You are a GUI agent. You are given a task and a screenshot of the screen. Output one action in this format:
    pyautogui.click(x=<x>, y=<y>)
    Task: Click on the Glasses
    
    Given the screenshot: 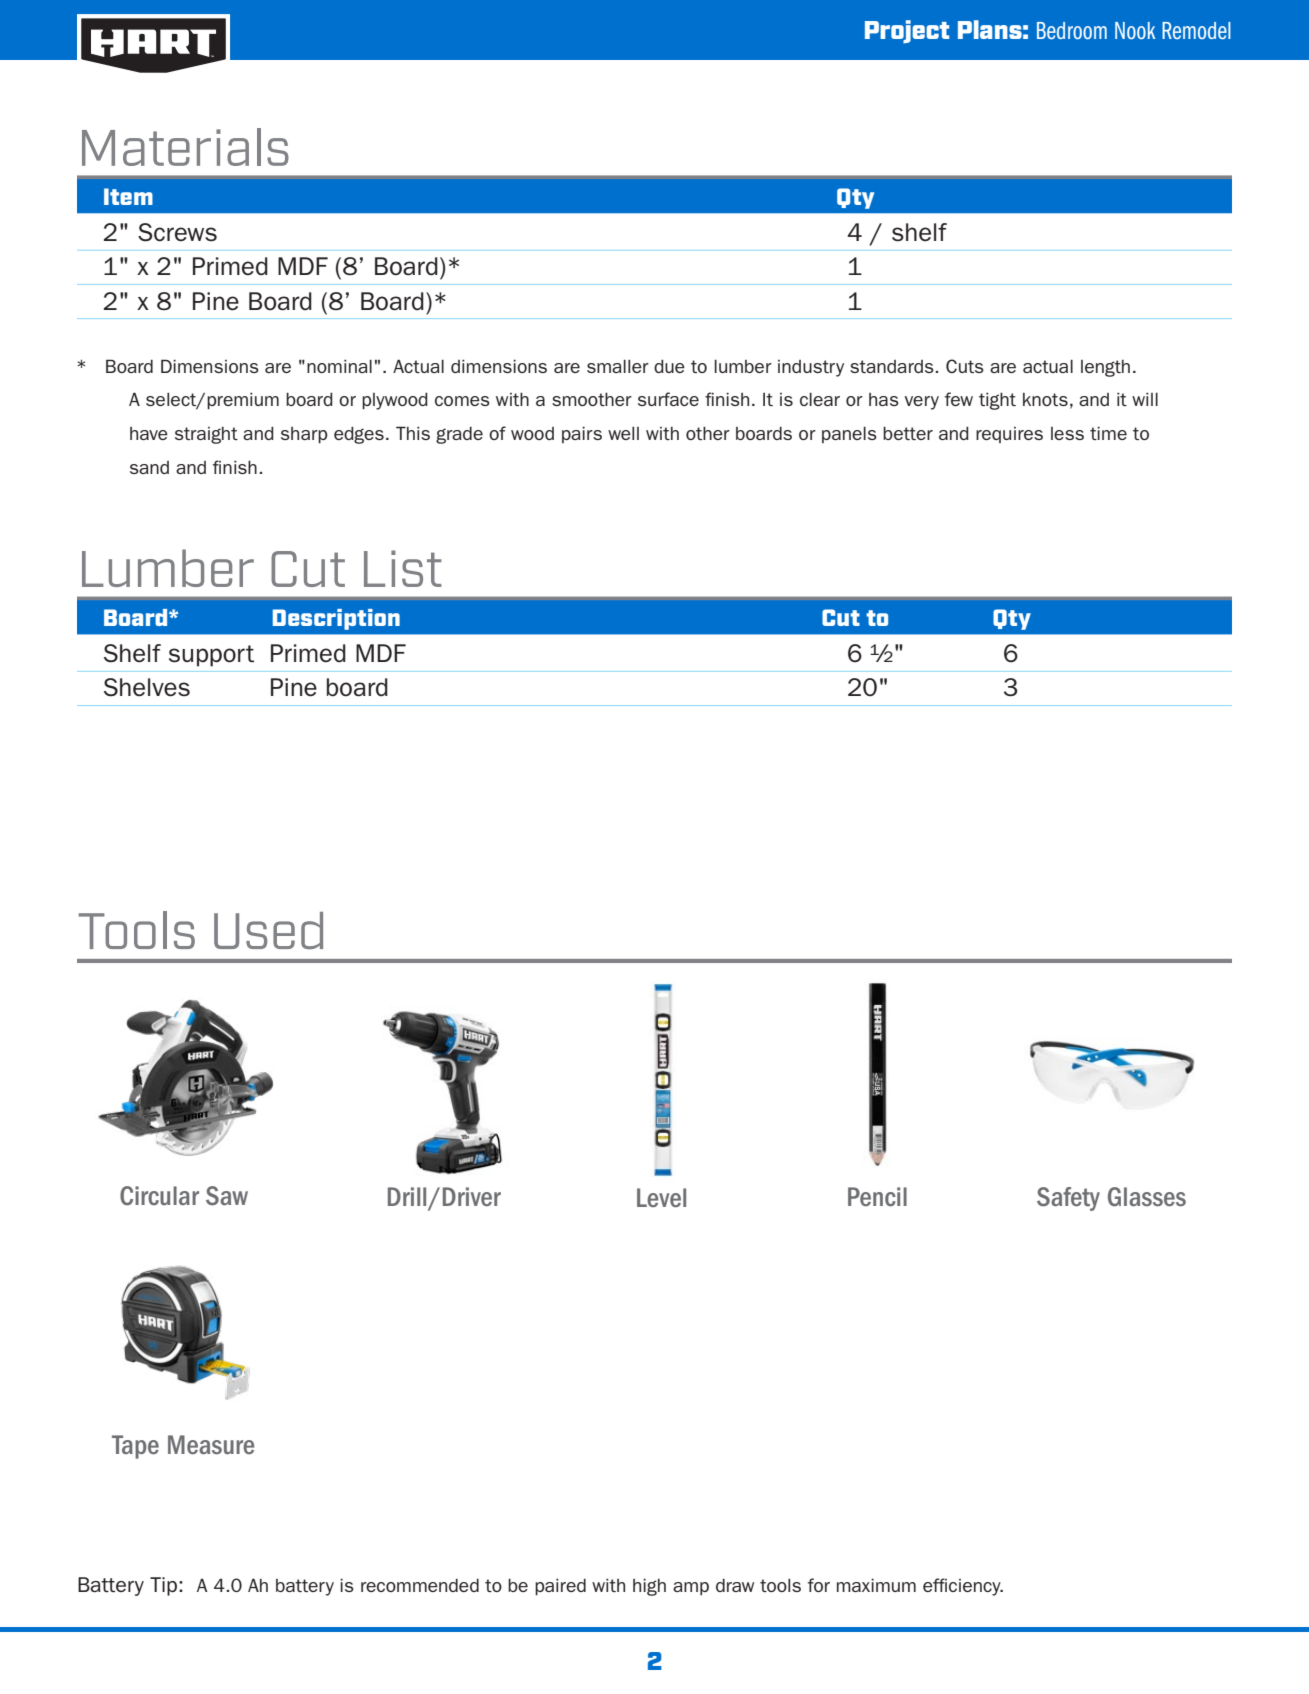 What is the action you would take?
    pyautogui.click(x=1147, y=1197)
